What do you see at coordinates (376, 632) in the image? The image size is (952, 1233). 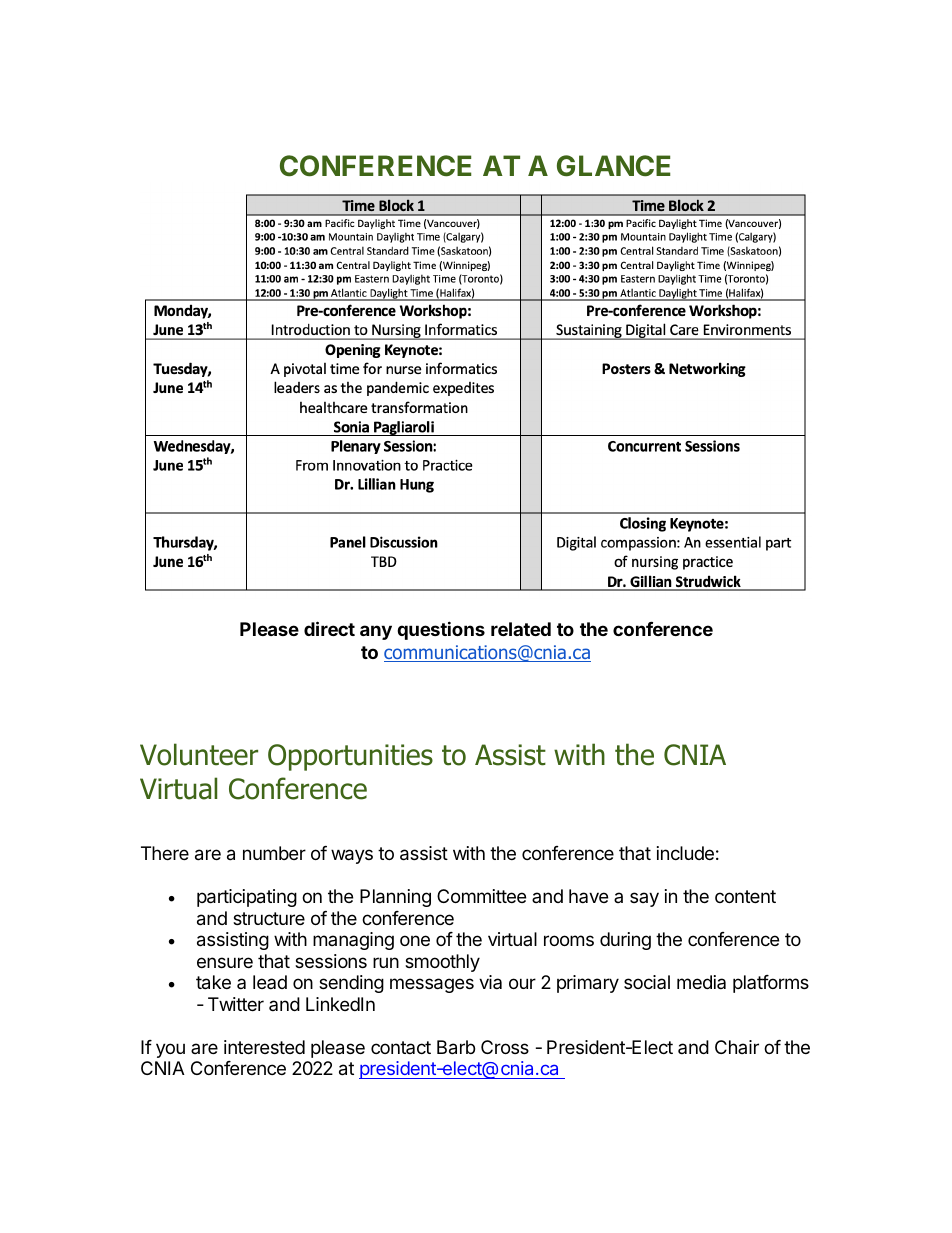 I see `any` at bounding box center [376, 632].
